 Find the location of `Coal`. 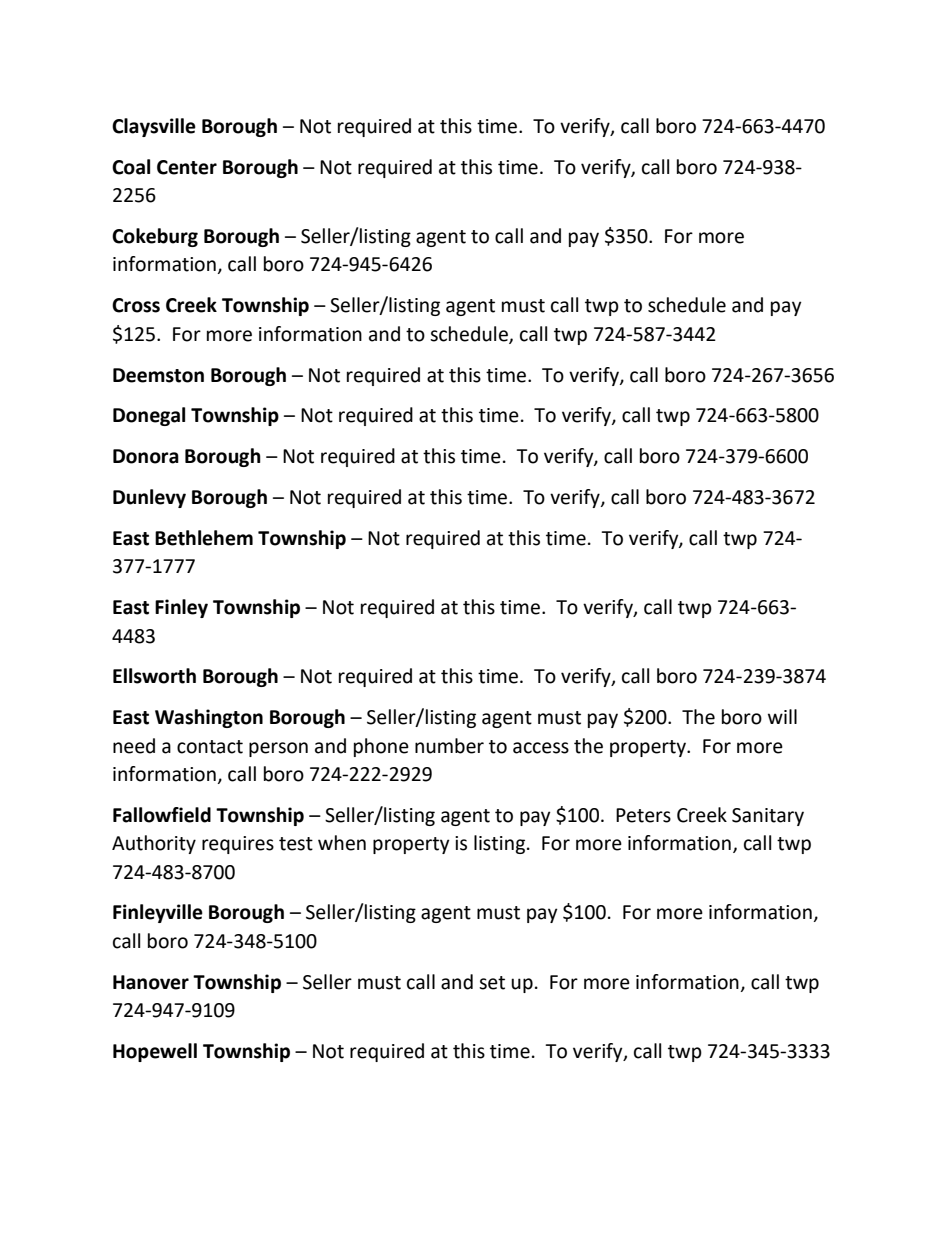

Coal is located at coordinates (131, 167).
